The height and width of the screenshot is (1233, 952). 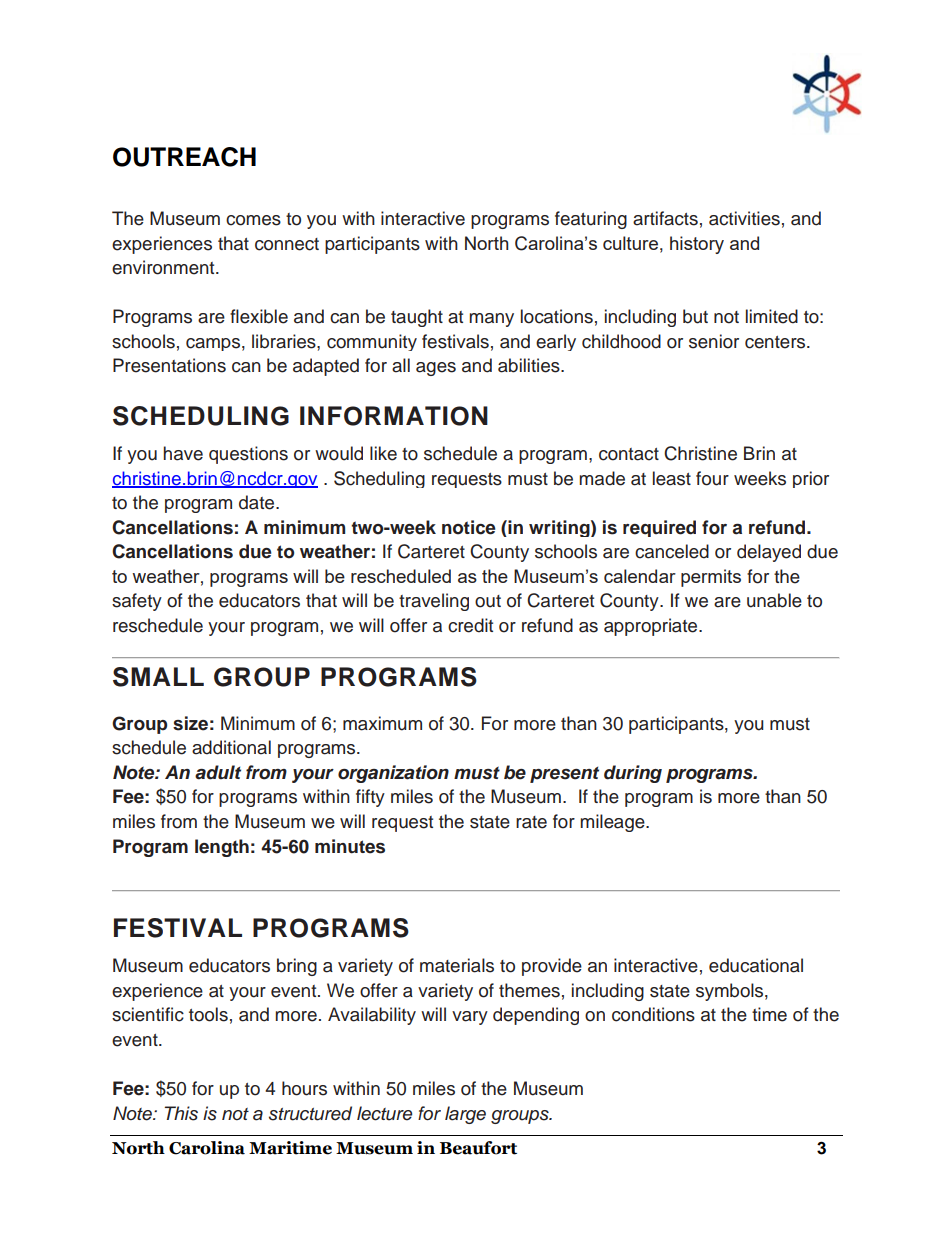 I want to click on materials, so click(x=457, y=965).
